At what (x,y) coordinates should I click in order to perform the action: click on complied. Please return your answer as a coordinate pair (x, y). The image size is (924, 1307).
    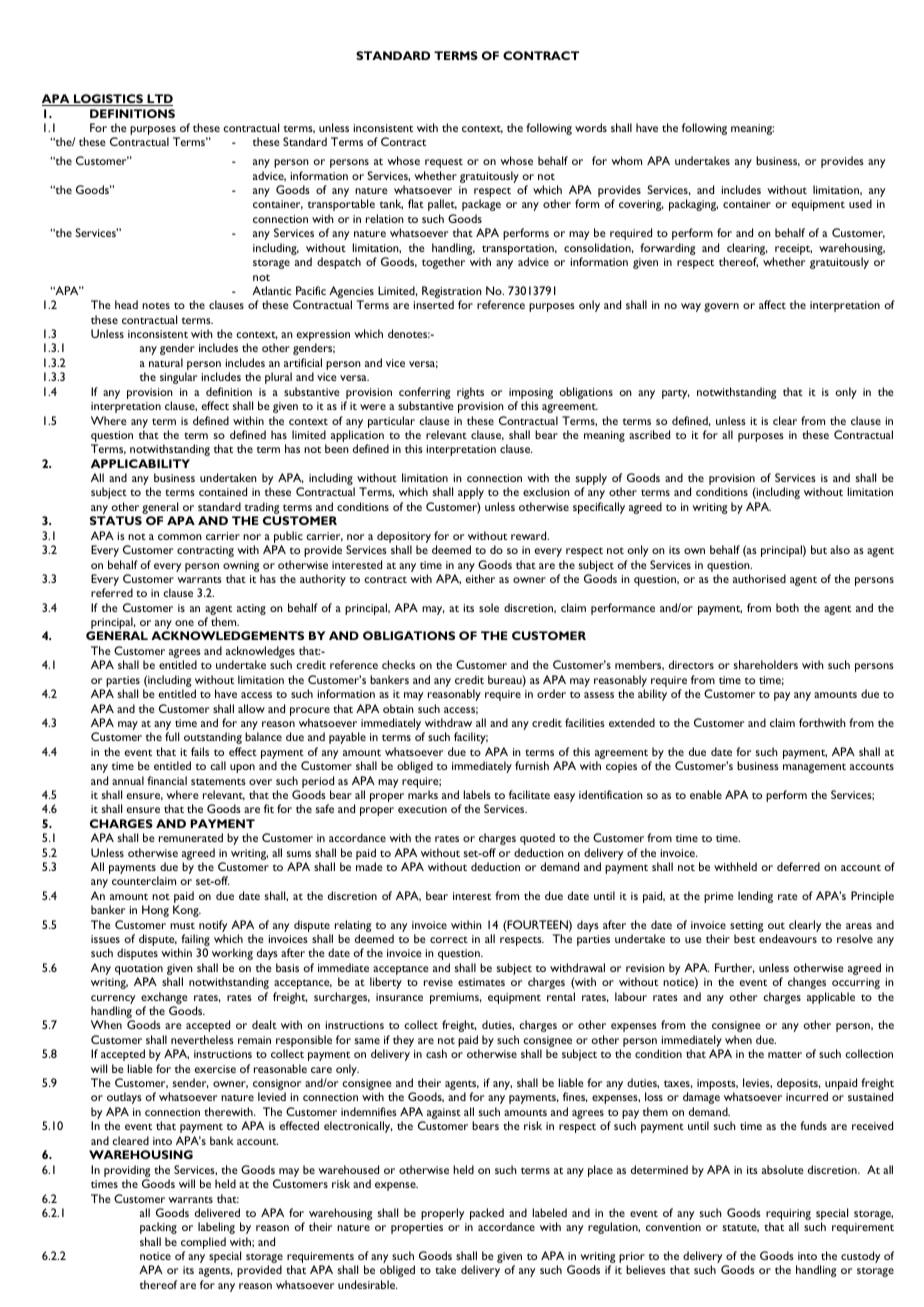
    Looking at the image, I should click on (203, 1244).
